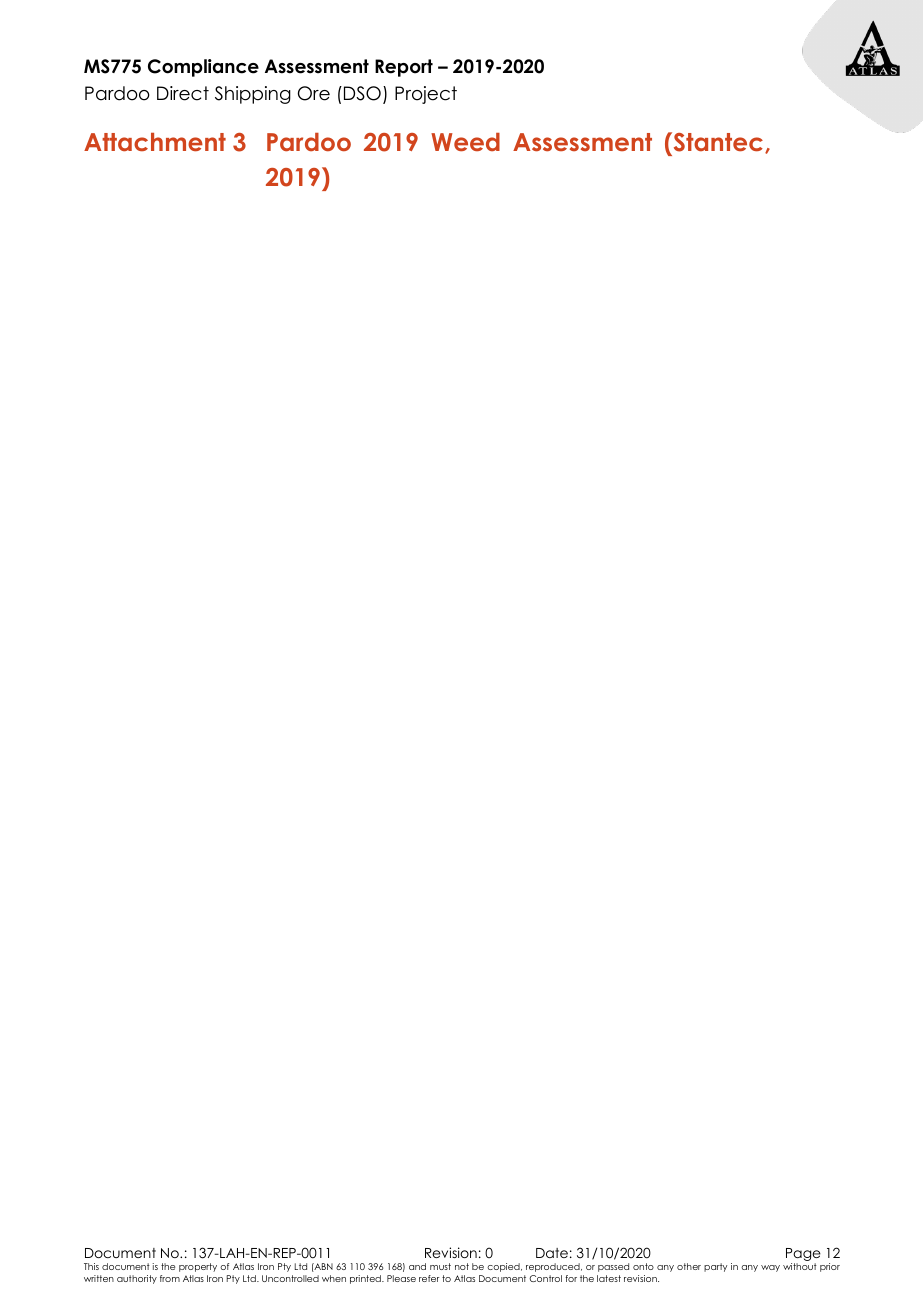  What do you see at coordinates (552, 1253) in the screenshot?
I see `Date` at bounding box center [552, 1253].
